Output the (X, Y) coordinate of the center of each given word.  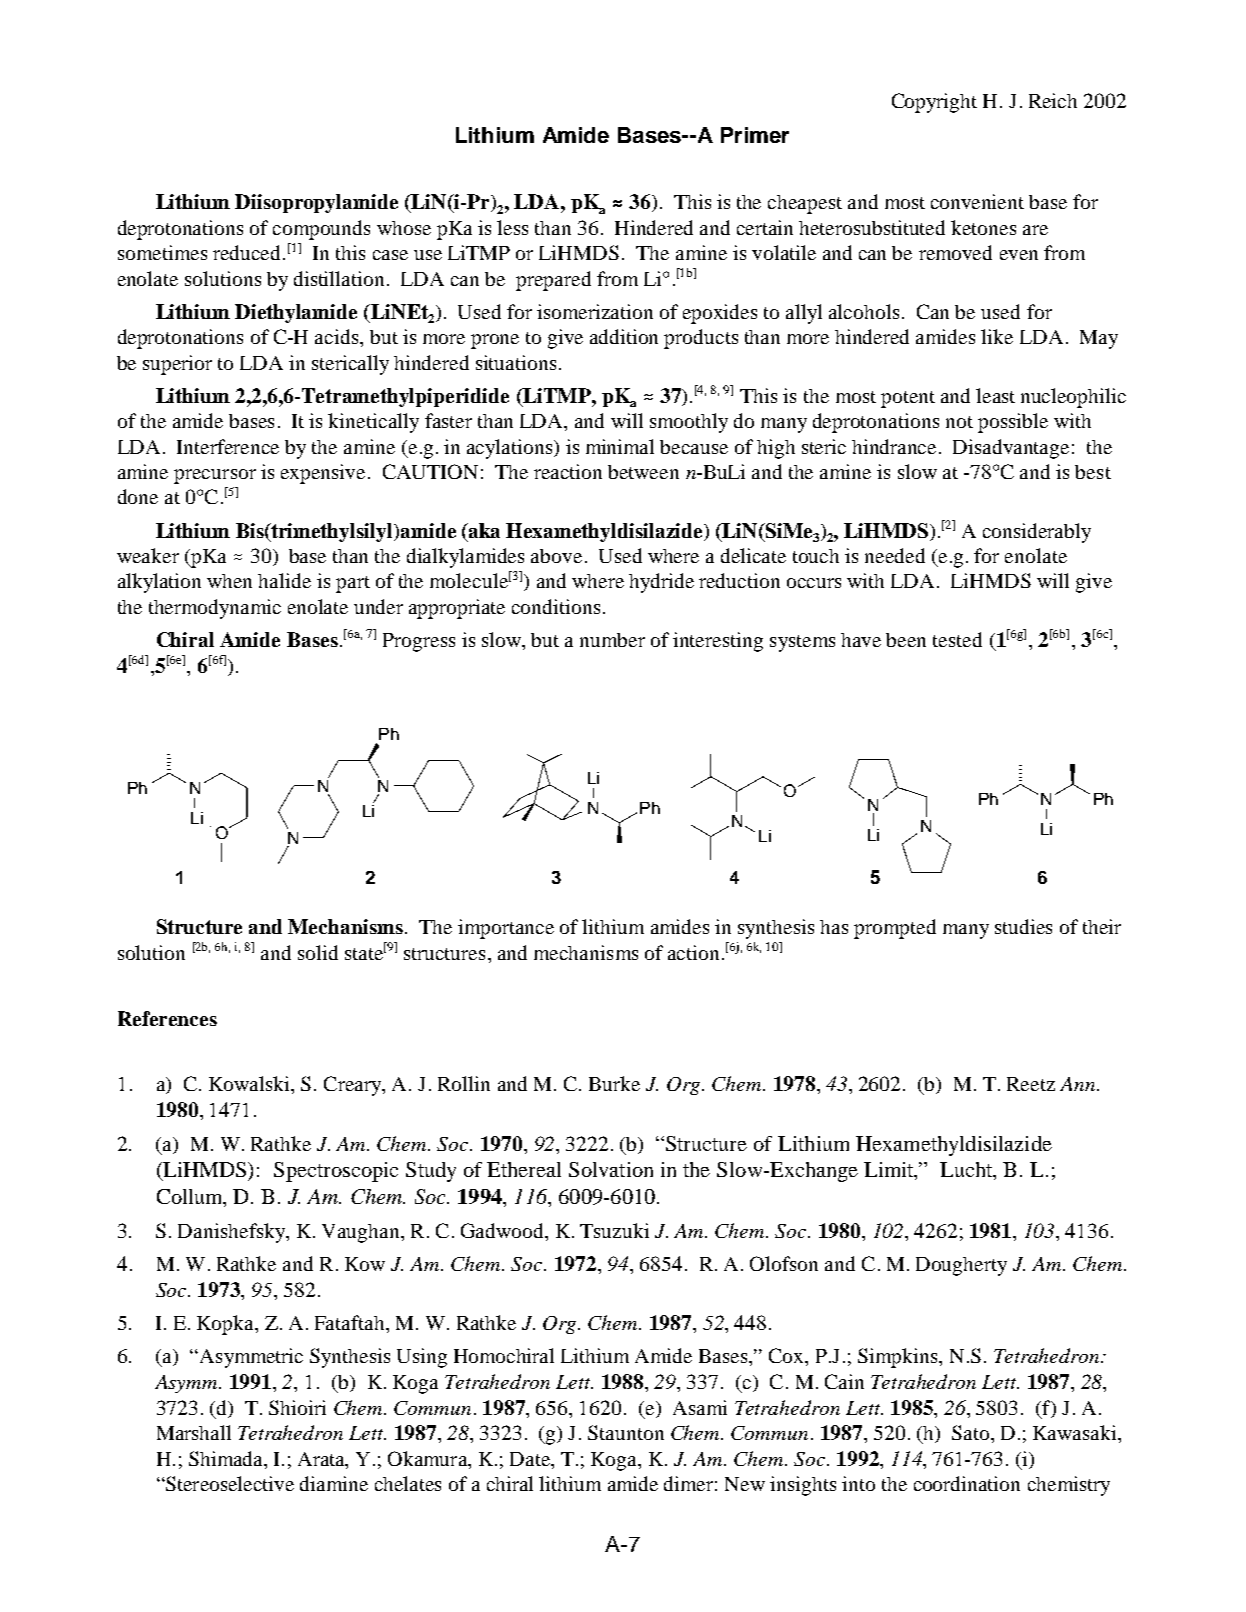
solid (318, 952)
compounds (321, 230)
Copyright (934, 103)
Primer (755, 135)
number (612, 640)
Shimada (227, 1458)
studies (1023, 926)
